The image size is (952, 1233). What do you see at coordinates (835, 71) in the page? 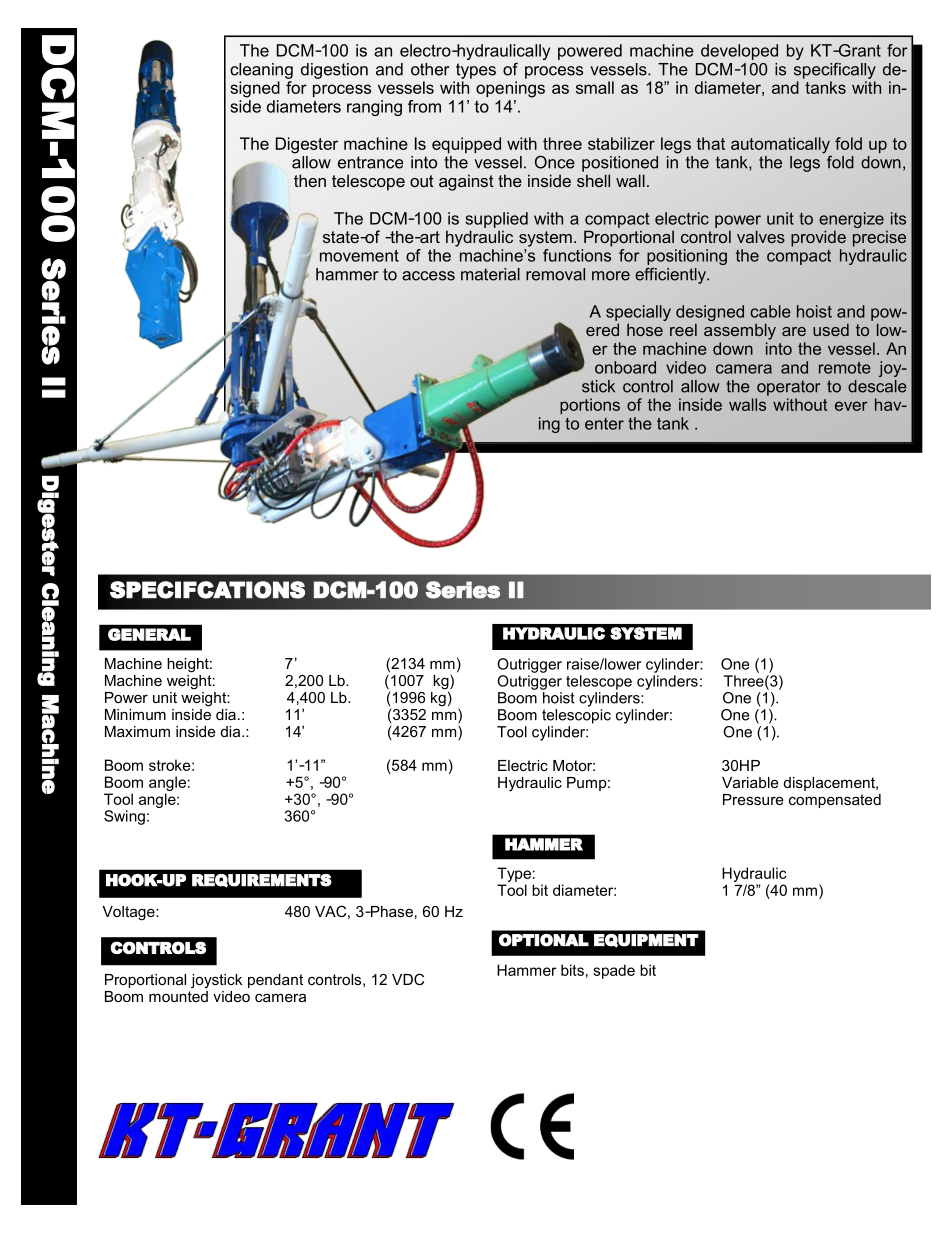
I see `specifically` at bounding box center [835, 71].
